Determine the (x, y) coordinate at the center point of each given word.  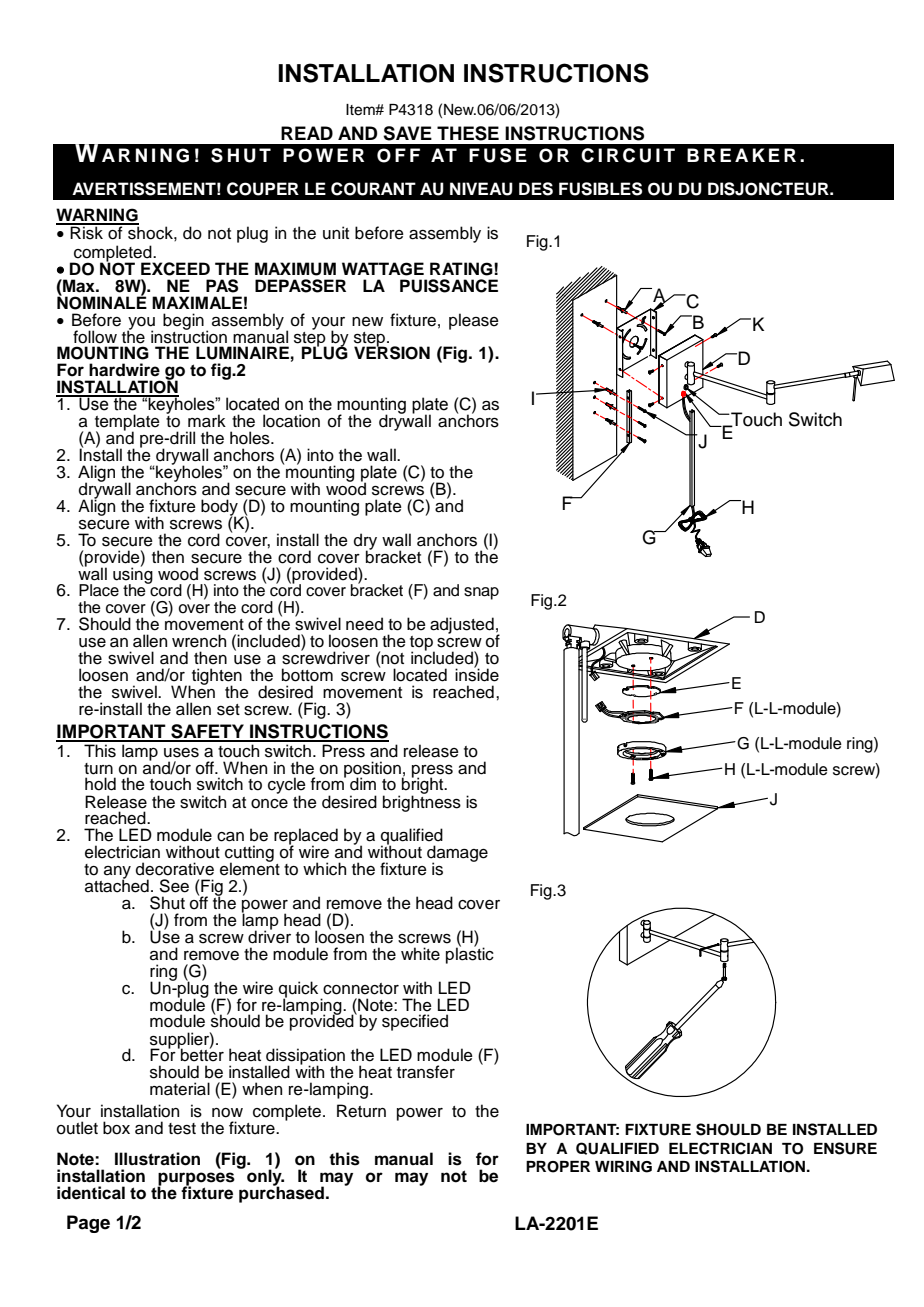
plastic (470, 954)
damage (457, 854)
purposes (196, 1180)
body (219, 508)
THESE (468, 133)
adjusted (462, 625)
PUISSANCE (449, 286)
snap (481, 593)
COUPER (263, 189)
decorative (175, 869)
